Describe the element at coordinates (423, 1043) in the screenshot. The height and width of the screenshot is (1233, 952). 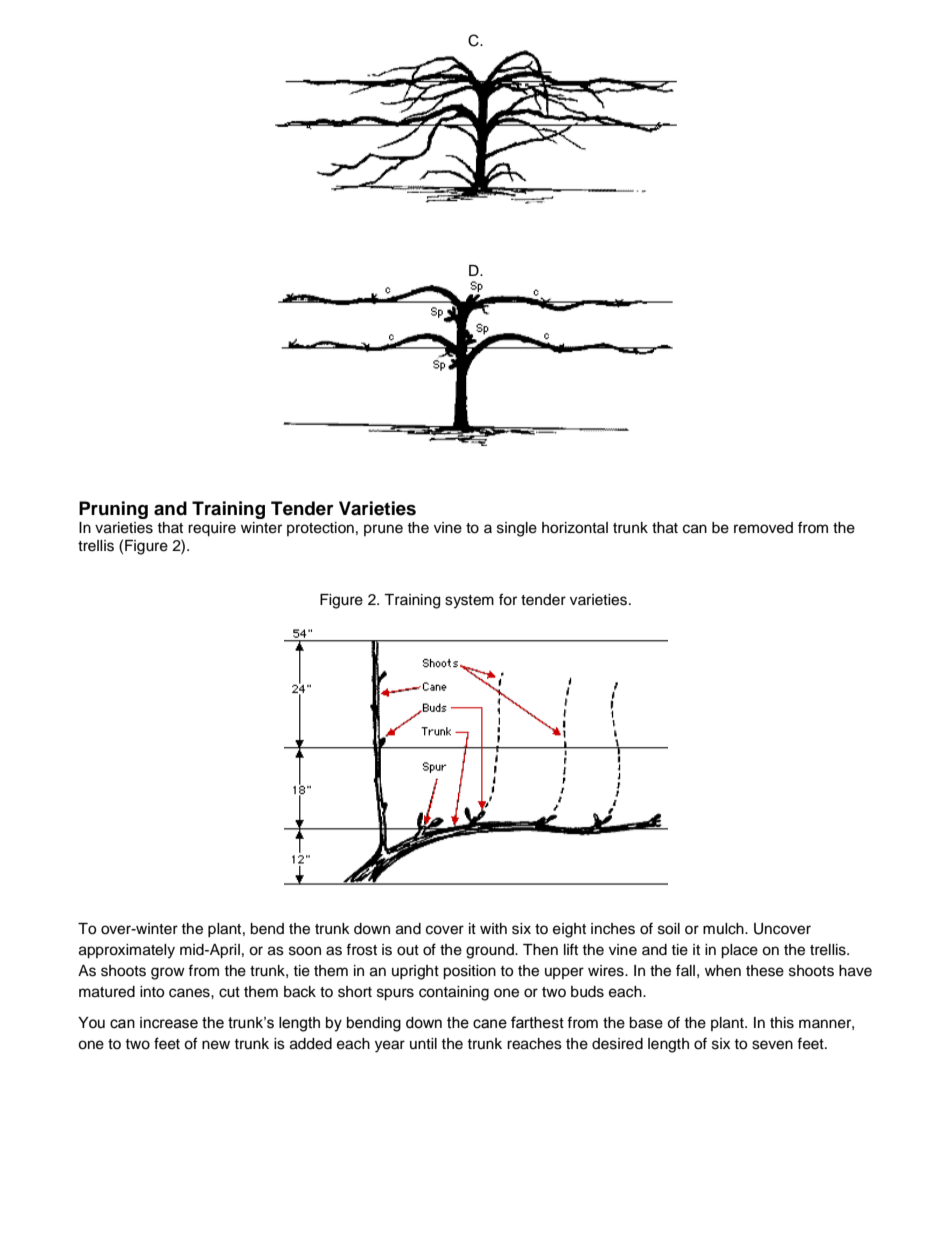
I see `until` at that location.
